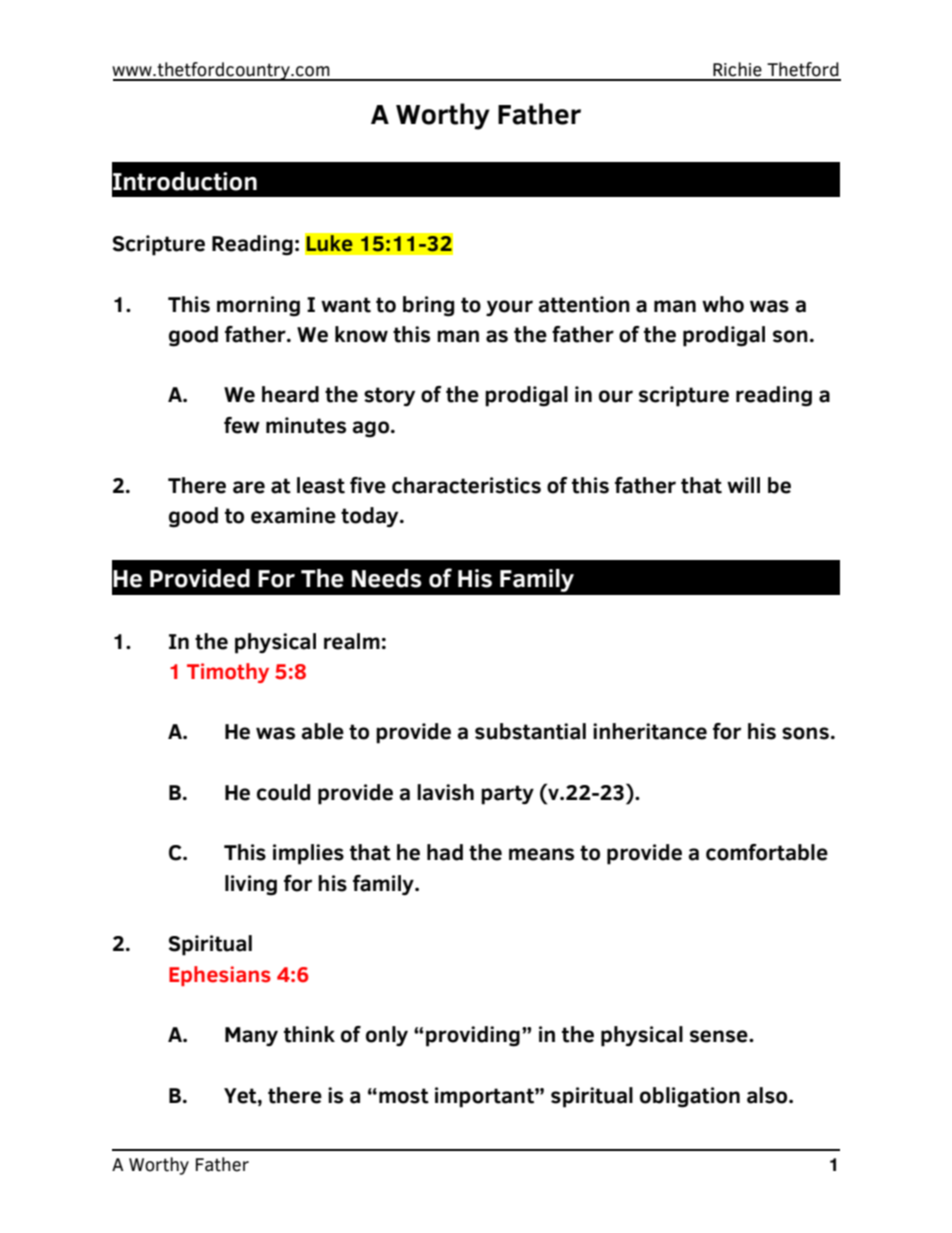  What do you see at coordinates (509, 308) in the screenshot?
I see `your` at bounding box center [509, 308].
